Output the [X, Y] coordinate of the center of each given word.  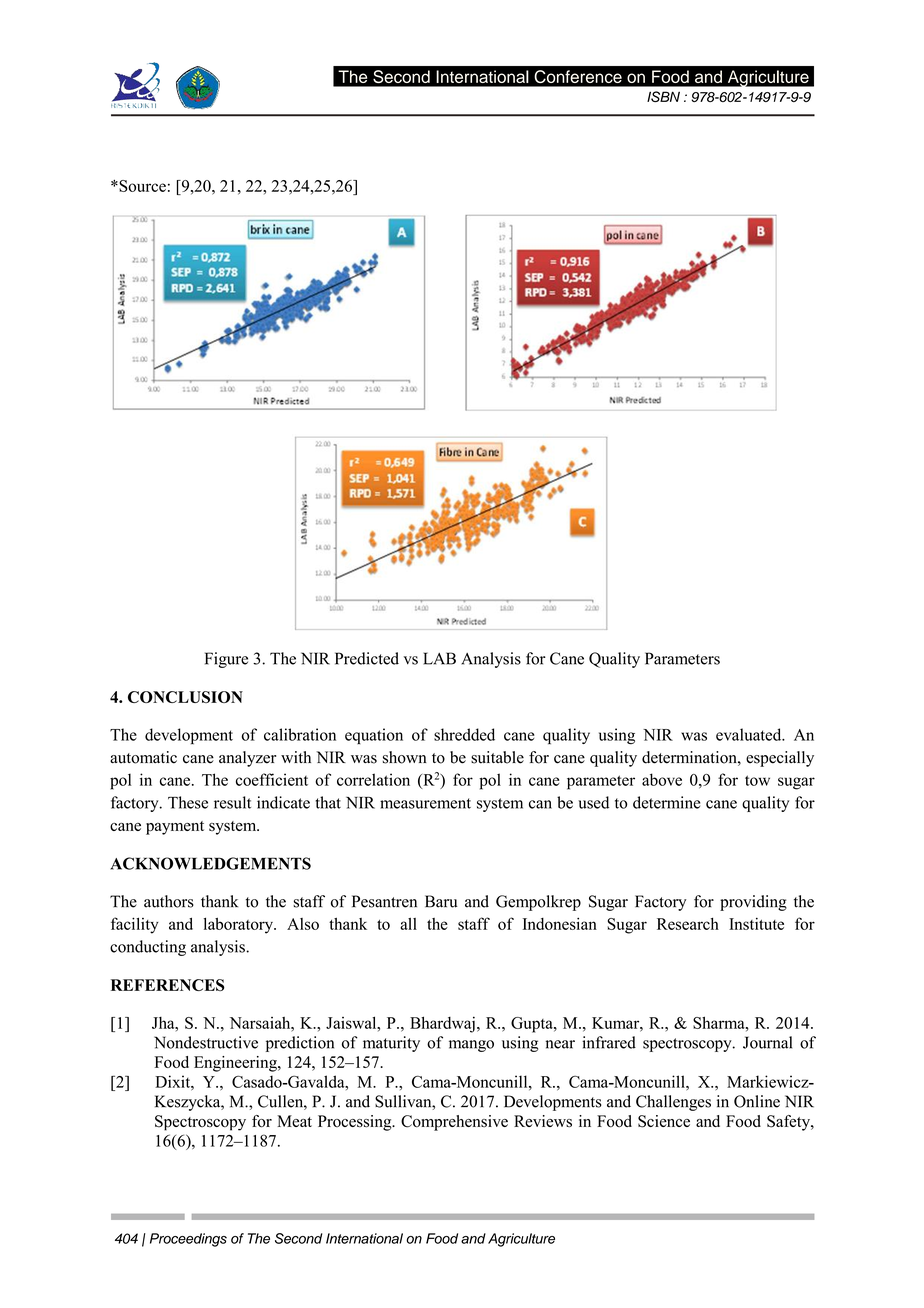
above [662, 779]
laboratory [239, 926]
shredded [464, 734]
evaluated [750, 734]
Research [688, 924]
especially [780, 759]
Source [141, 186]
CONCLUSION [185, 697]
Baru [441, 901]
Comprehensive [454, 1123]
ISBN [663, 96]
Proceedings [188, 1240]
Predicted [367, 658]
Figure [226, 660]
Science [664, 1121]
